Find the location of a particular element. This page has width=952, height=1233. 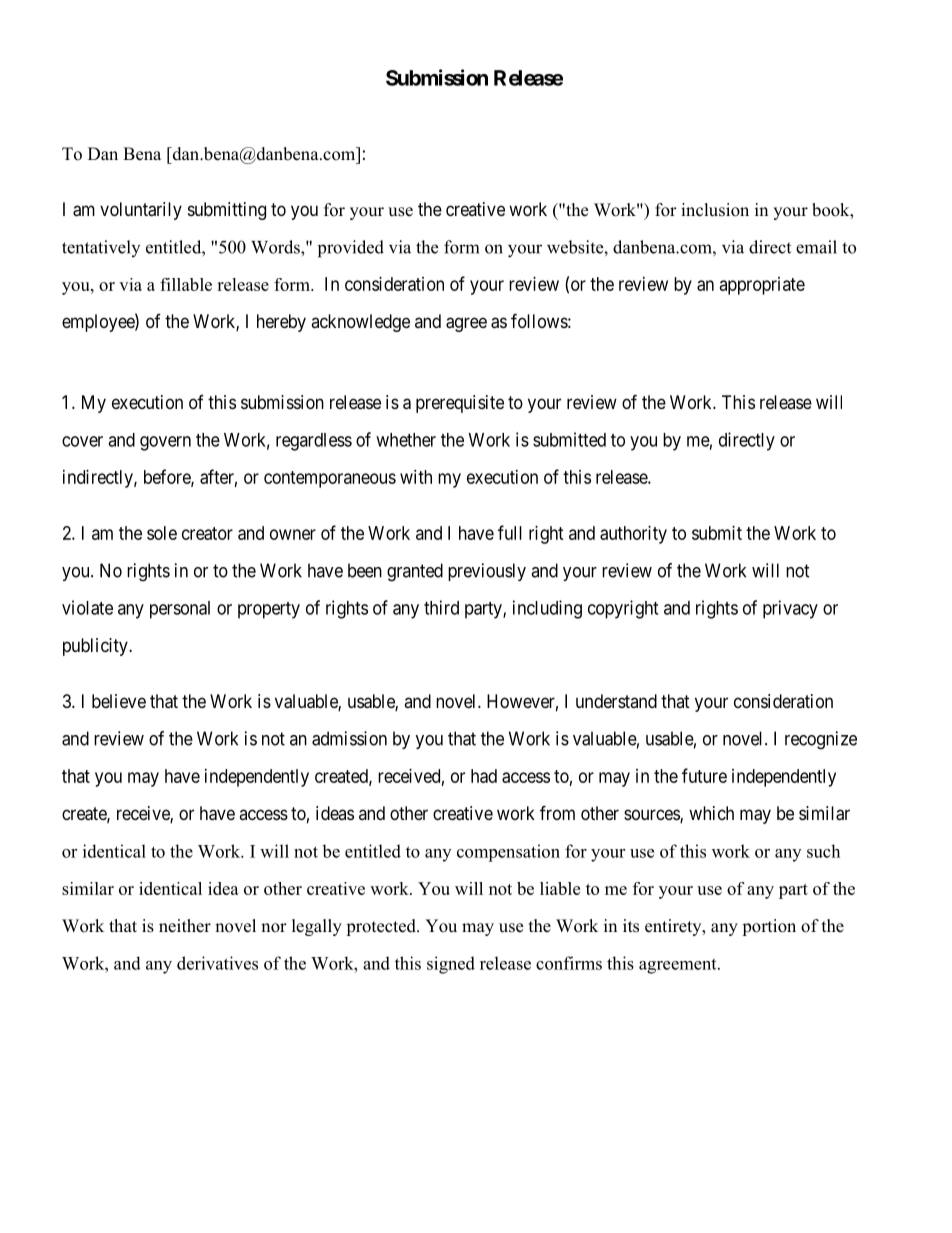

voluntarily is located at coordinates (141, 211).
